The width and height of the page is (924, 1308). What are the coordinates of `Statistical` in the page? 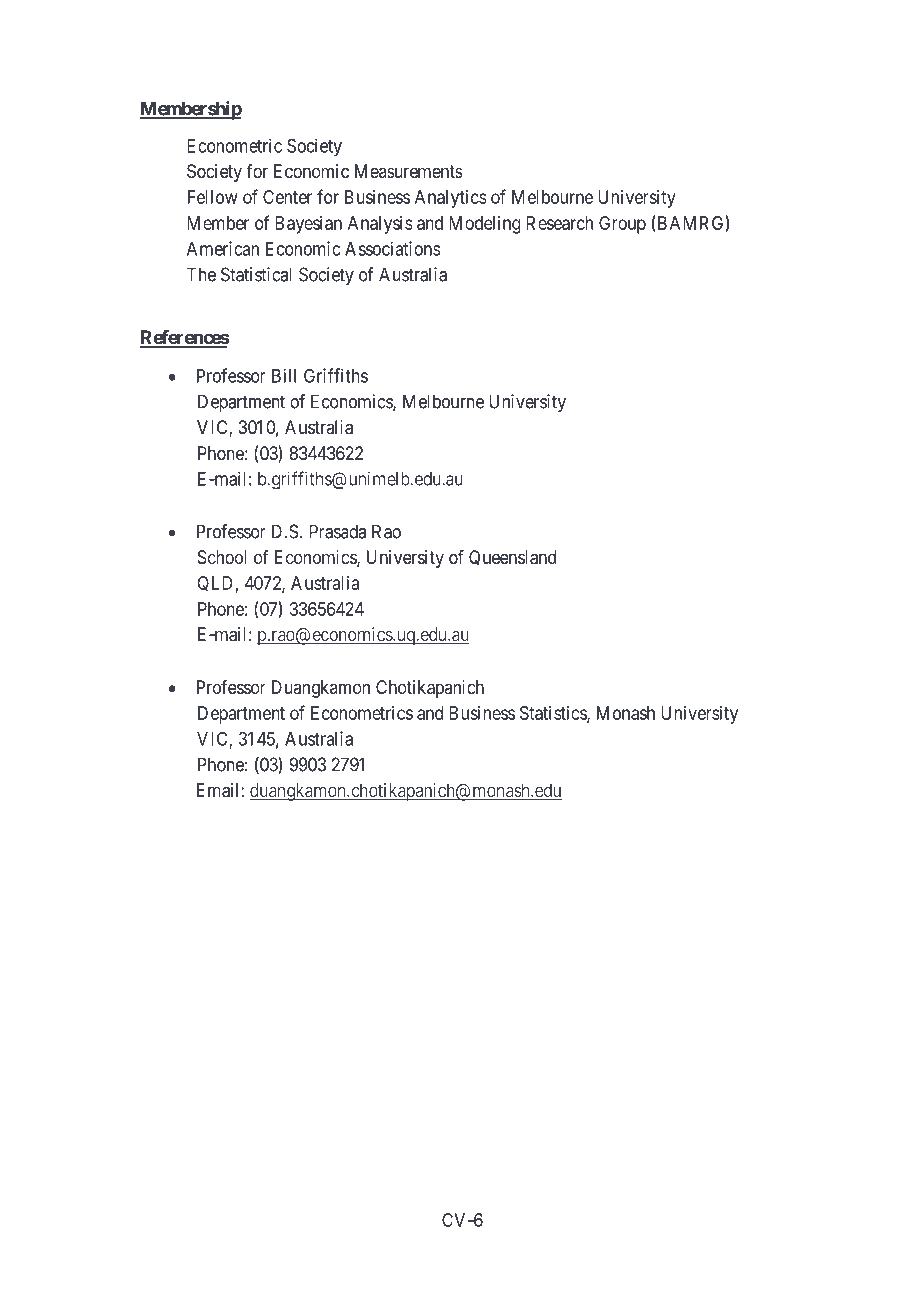 It's located at (256, 274).
